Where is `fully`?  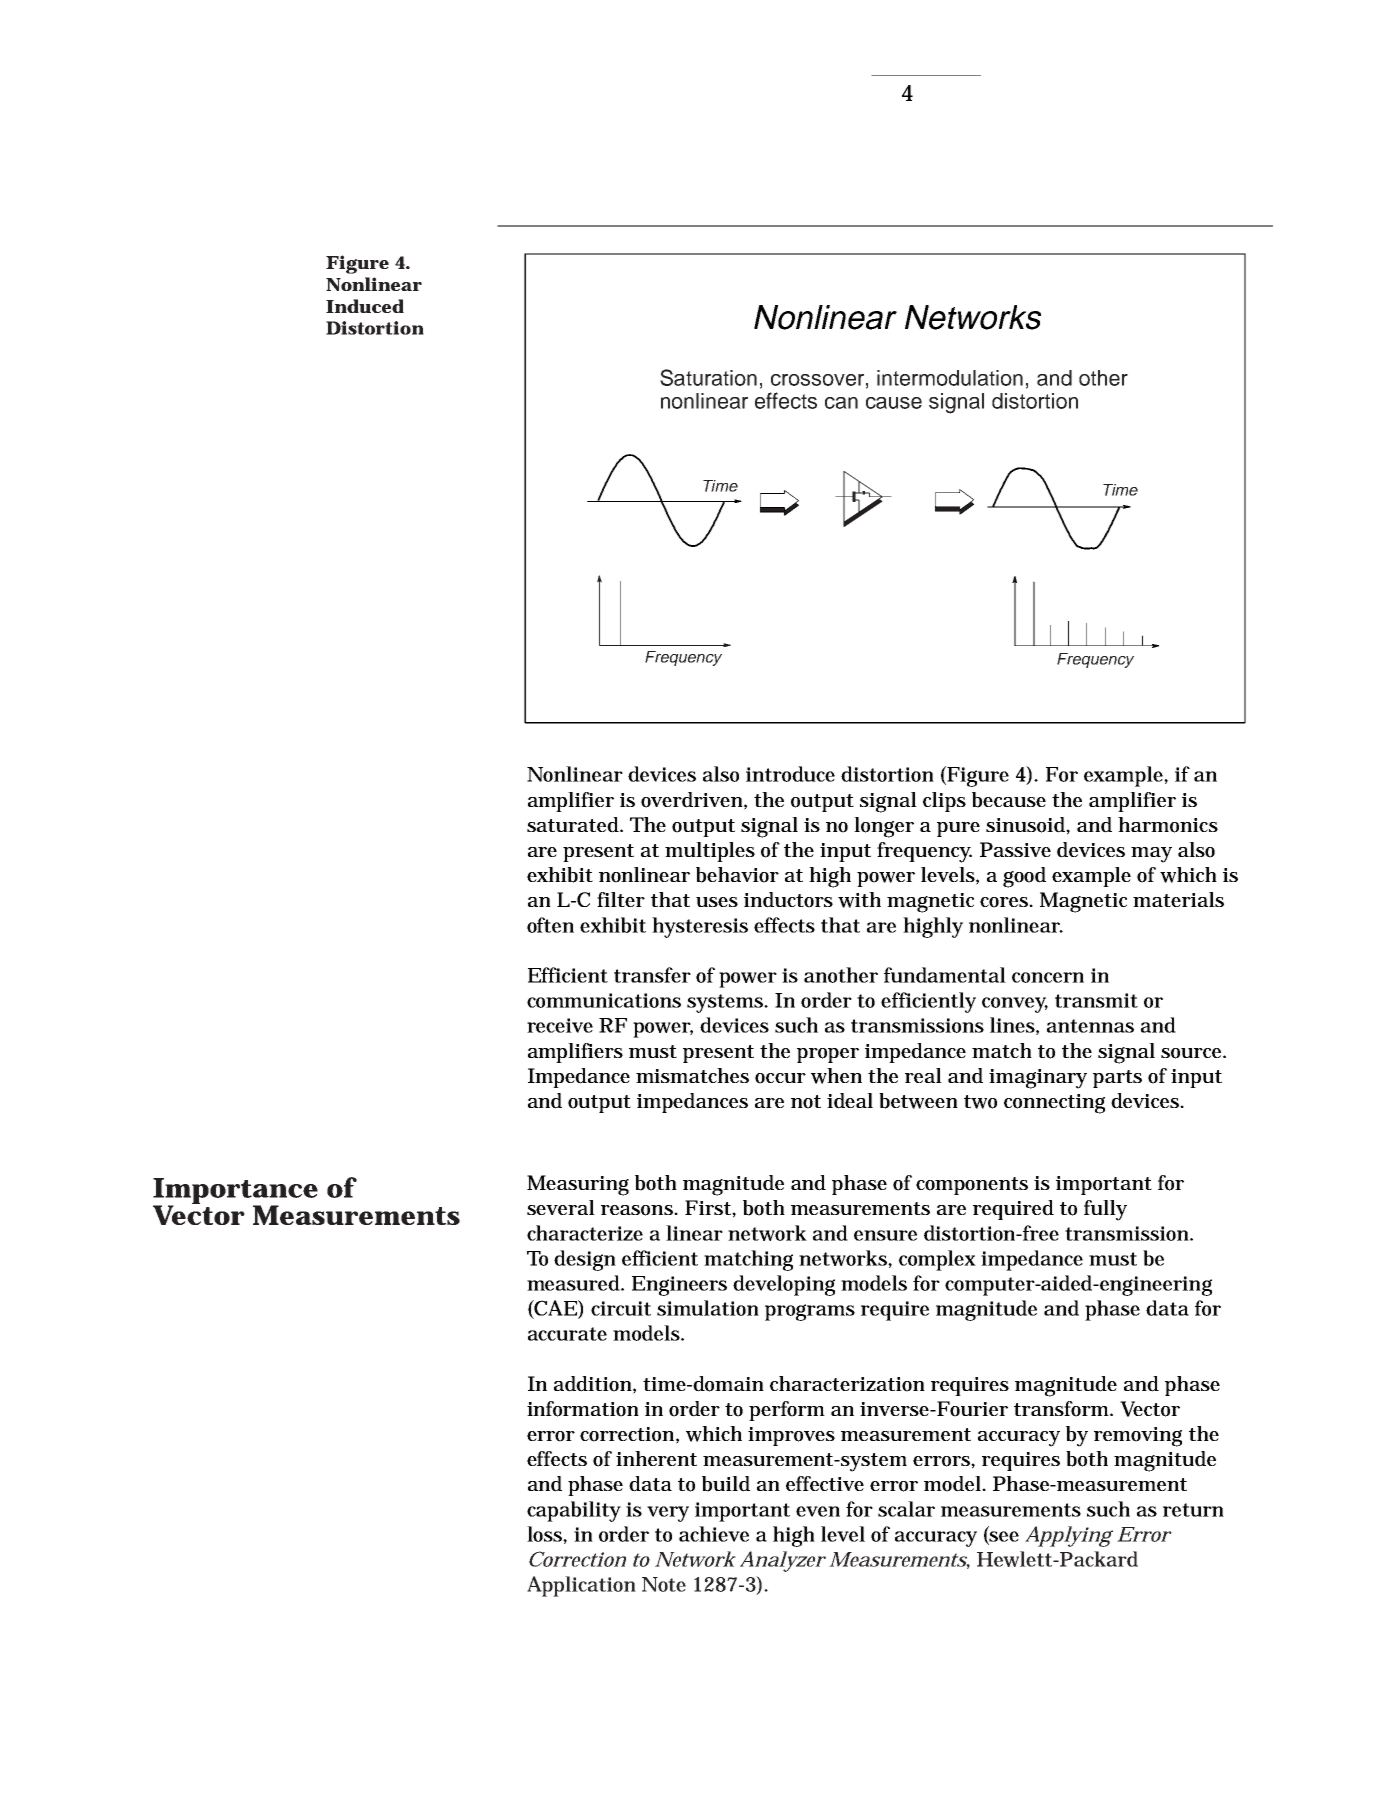 fully is located at coordinates (1105, 1210).
